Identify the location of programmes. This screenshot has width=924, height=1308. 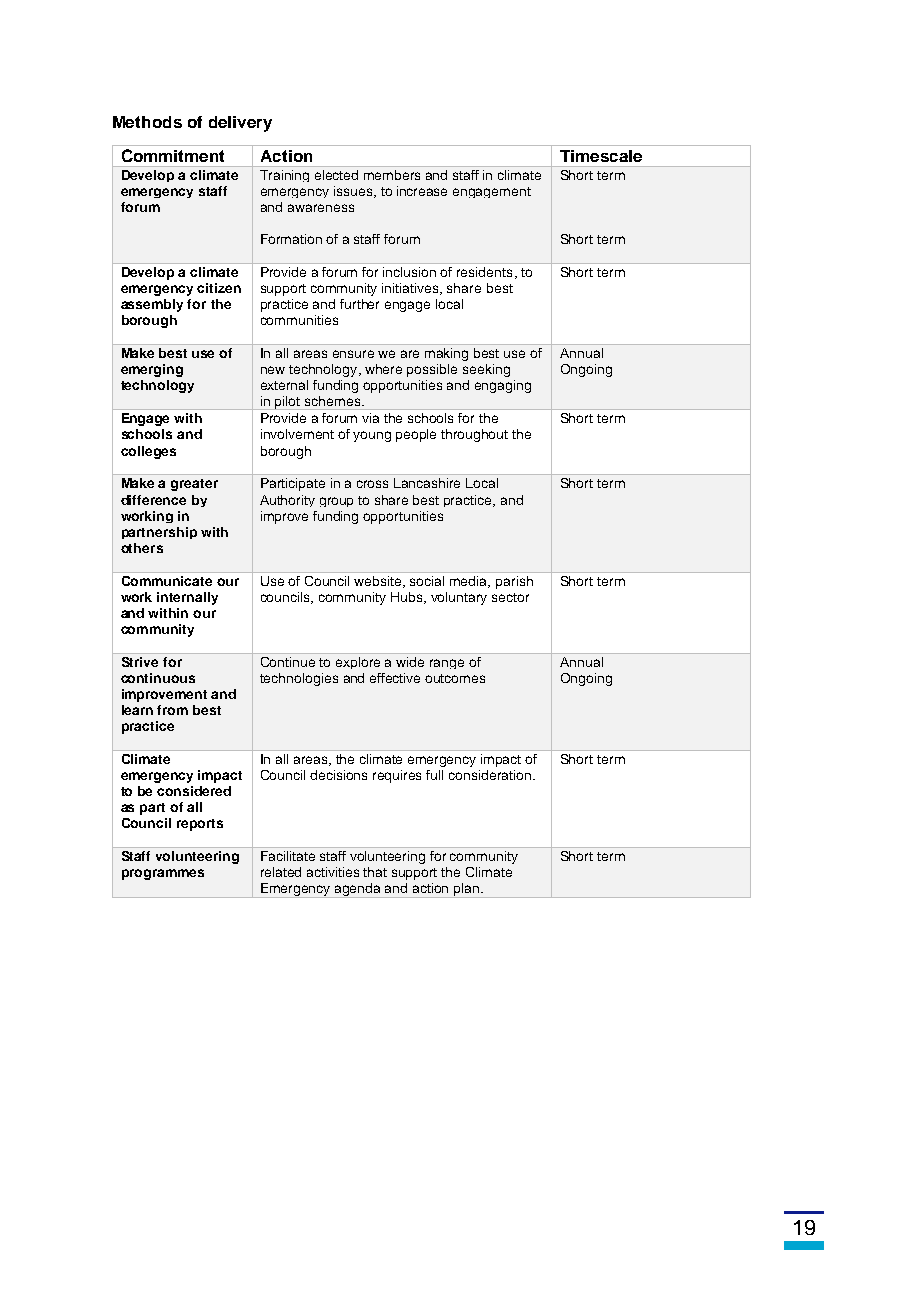
(163, 874).
